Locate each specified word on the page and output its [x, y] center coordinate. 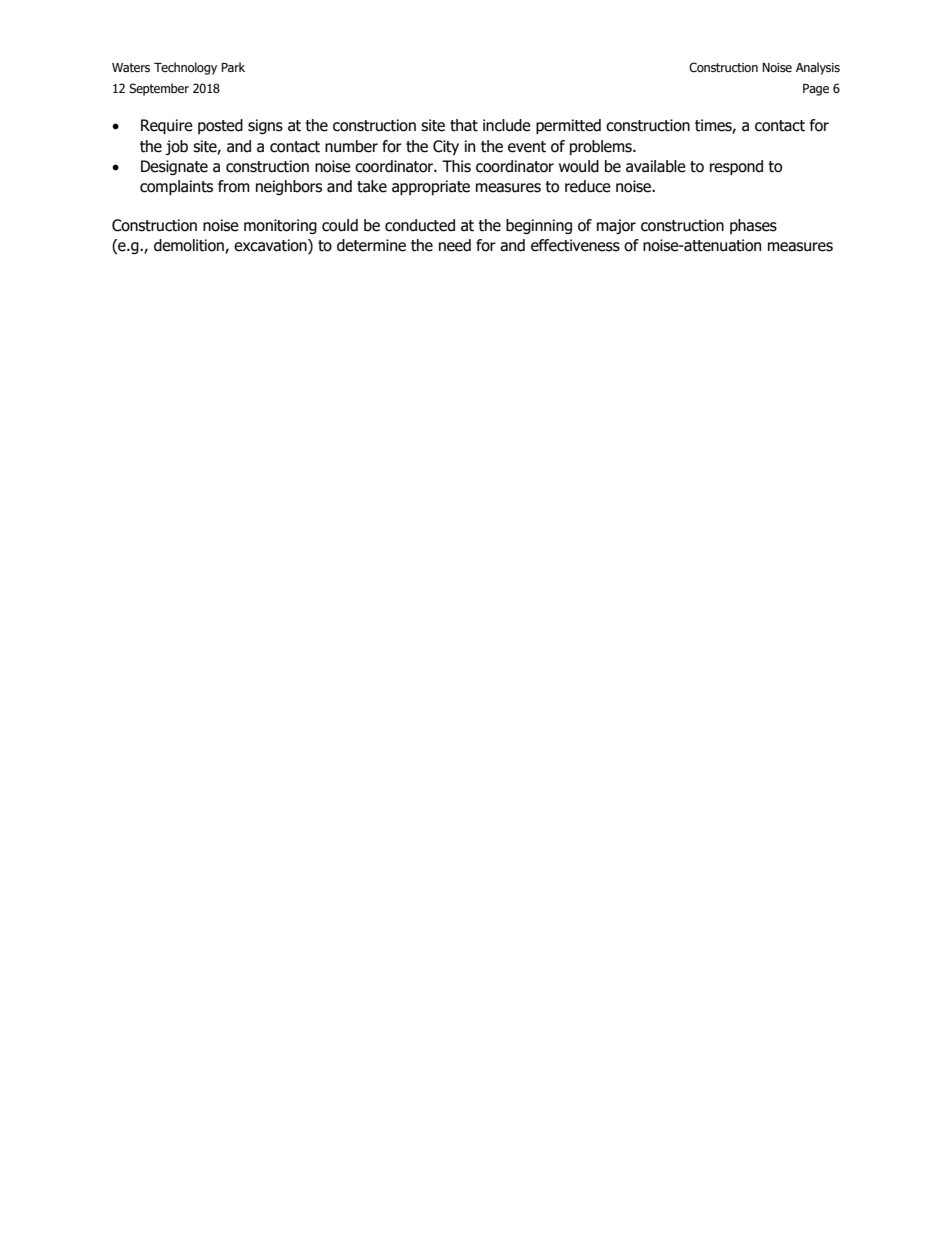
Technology [185, 68]
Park [233, 67]
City [446, 147]
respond [736, 167]
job [177, 147]
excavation [271, 246]
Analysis [818, 68]
